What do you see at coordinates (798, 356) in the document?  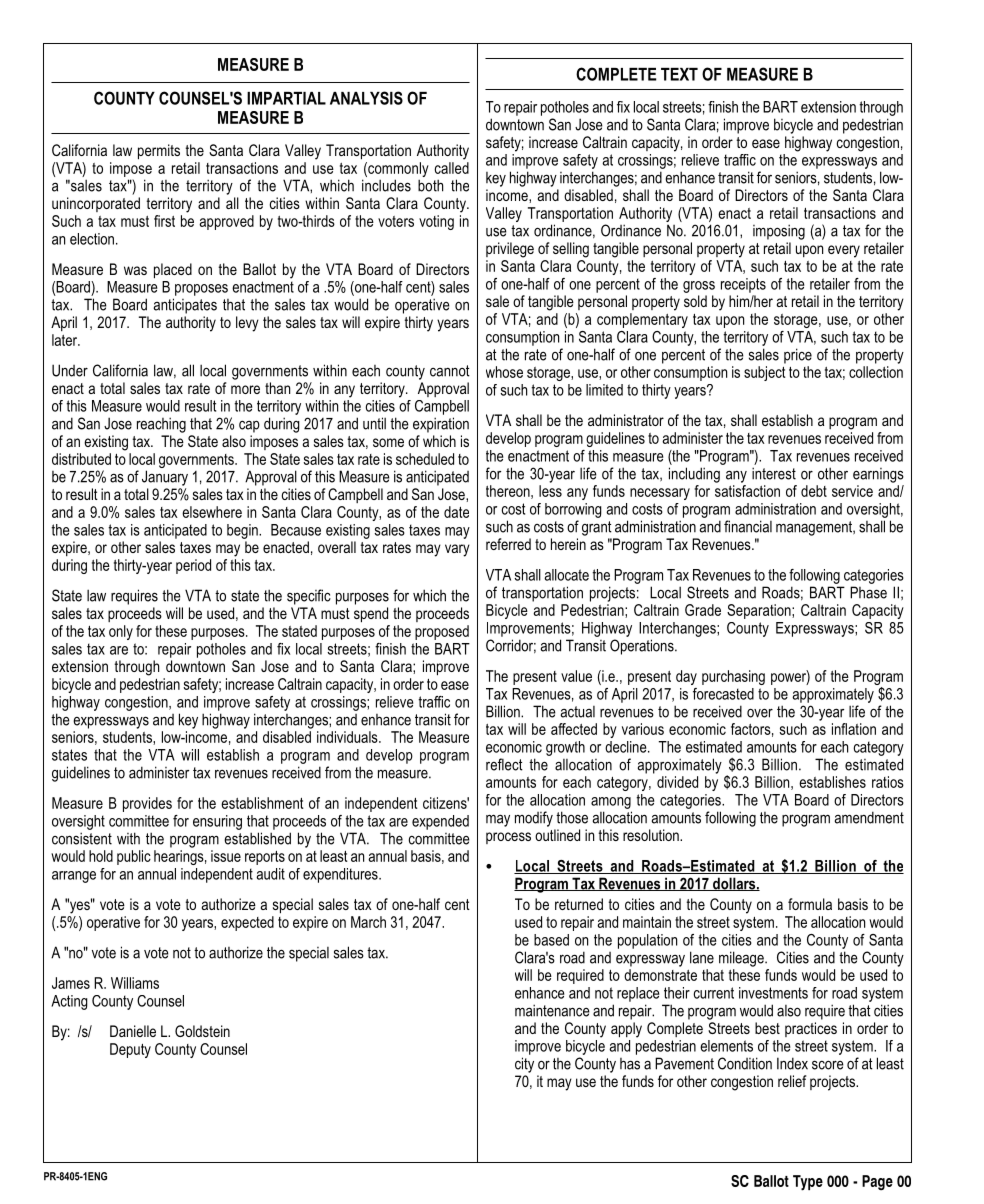 I see `price` at bounding box center [798, 356].
